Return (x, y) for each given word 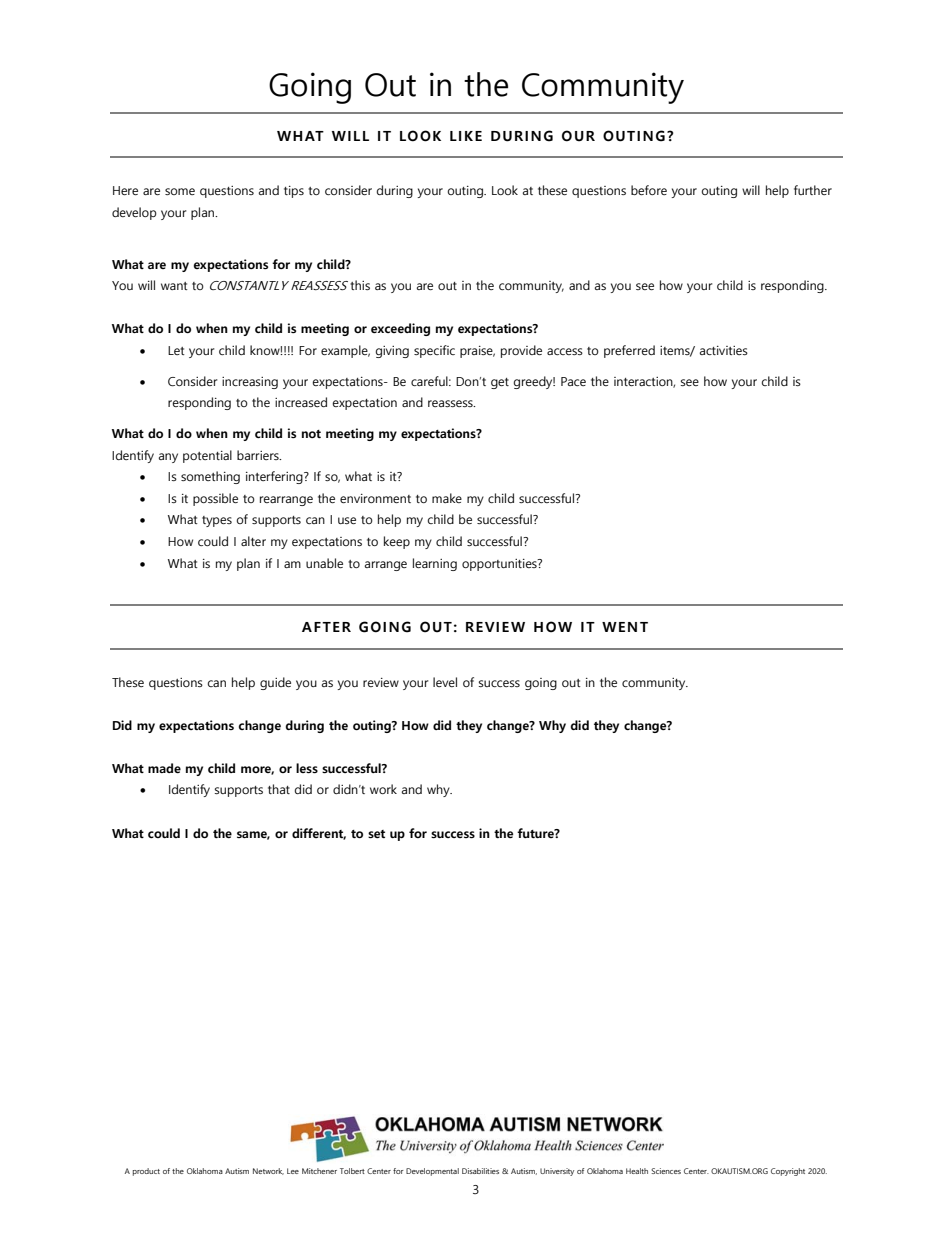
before (649, 190)
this (360, 285)
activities (724, 350)
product (146, 1172)
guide (275, 683)
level (445, 682)
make (447, 498)
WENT (625, 627)
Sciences (666, 1171)
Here (125, 190)
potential (207, 456)
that (279, 789)
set (376, 834)
